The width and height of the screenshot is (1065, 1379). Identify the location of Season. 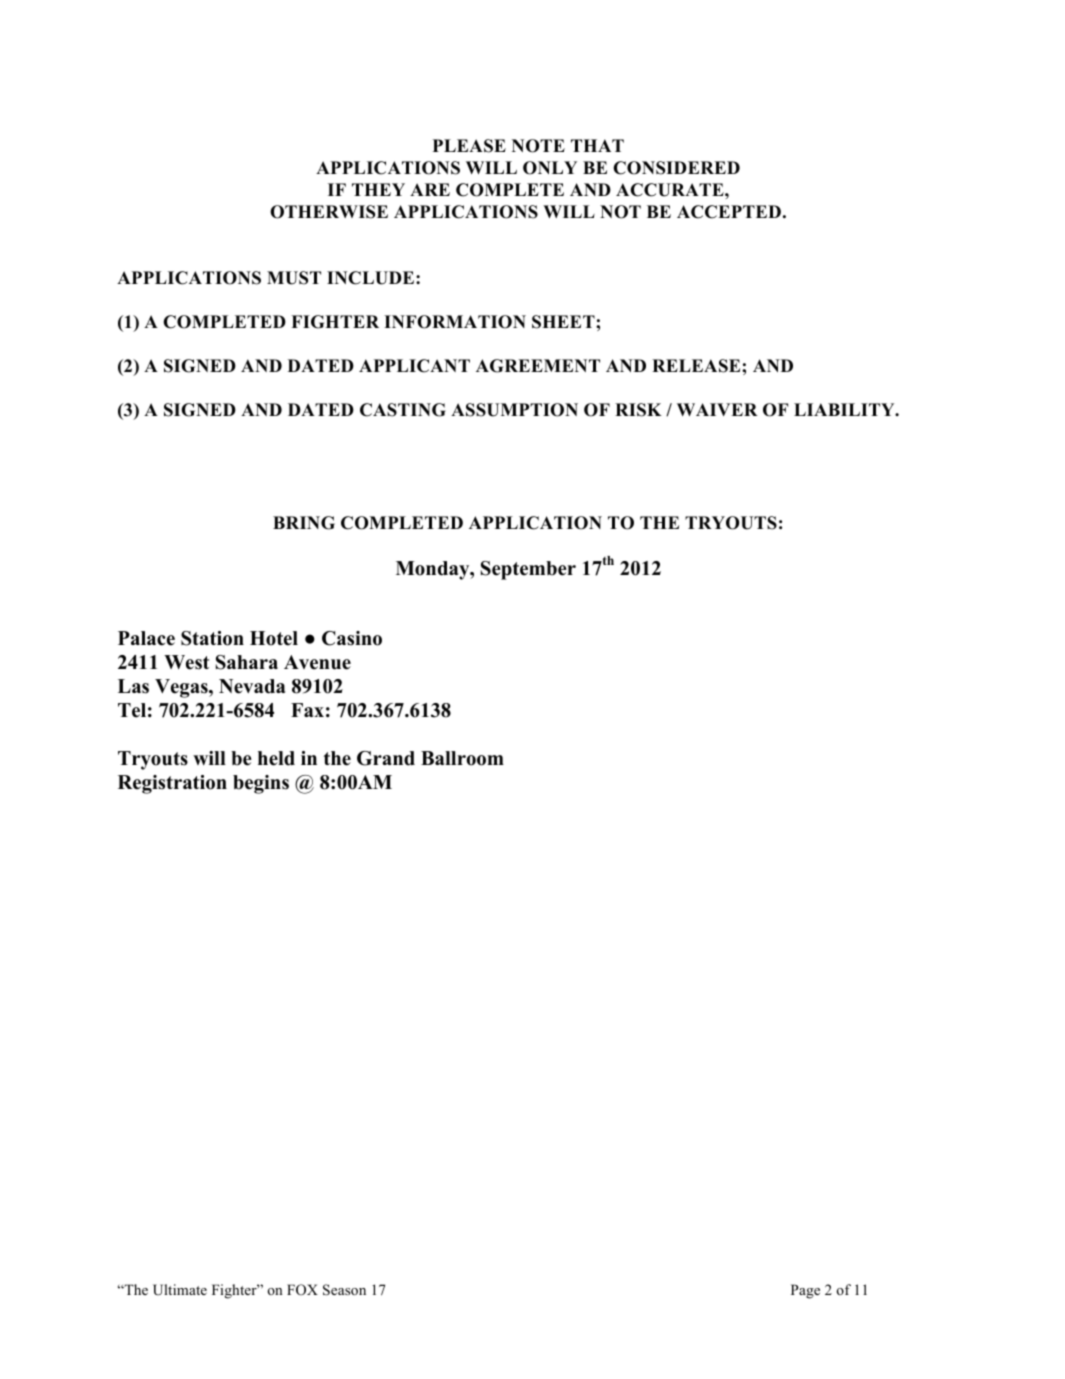
(344, 1290).
